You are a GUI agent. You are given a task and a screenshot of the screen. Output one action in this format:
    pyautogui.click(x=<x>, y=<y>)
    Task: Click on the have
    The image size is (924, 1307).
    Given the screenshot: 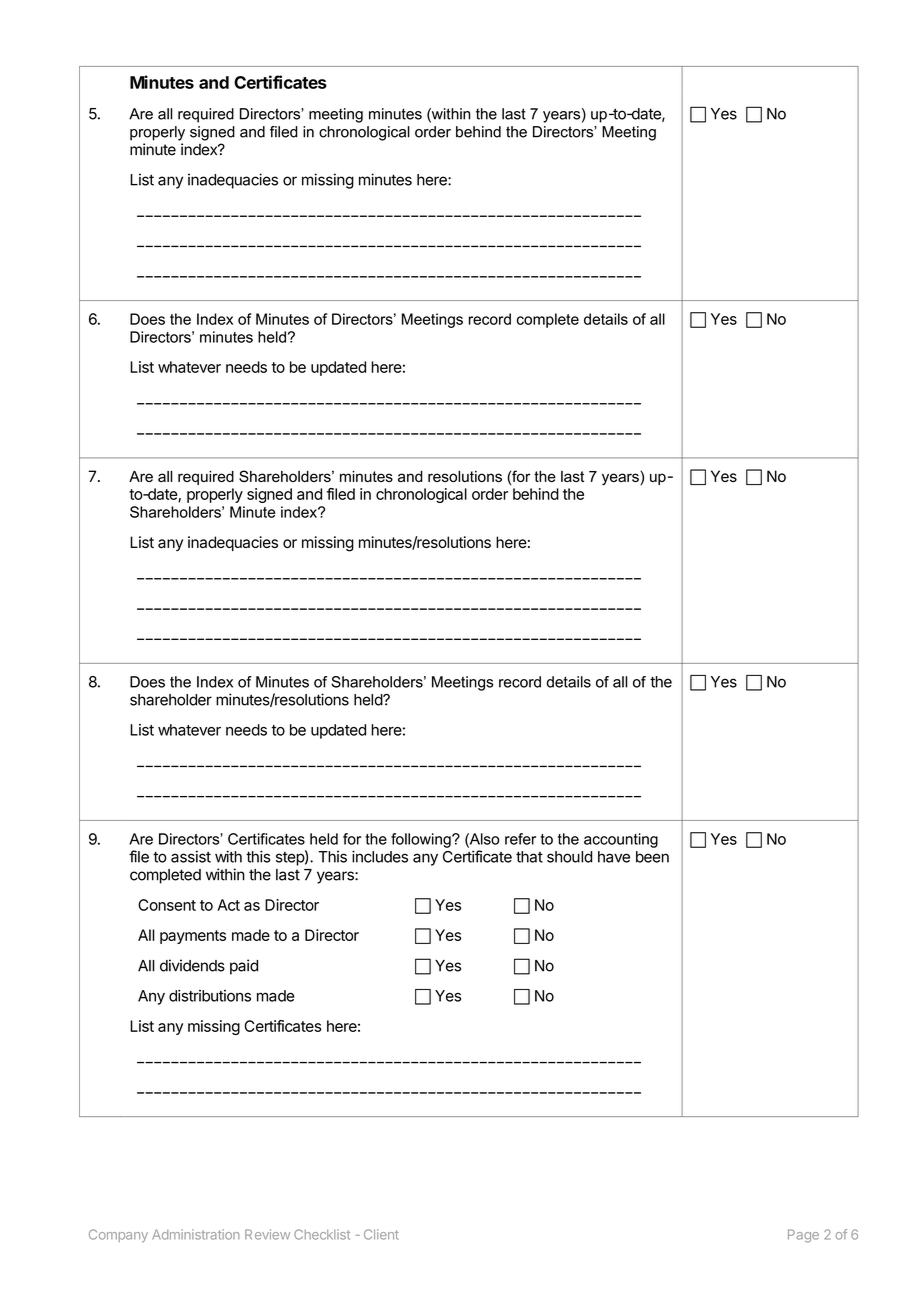 What is the action you would take?
    pyautogui.click(x=614, y=857)
